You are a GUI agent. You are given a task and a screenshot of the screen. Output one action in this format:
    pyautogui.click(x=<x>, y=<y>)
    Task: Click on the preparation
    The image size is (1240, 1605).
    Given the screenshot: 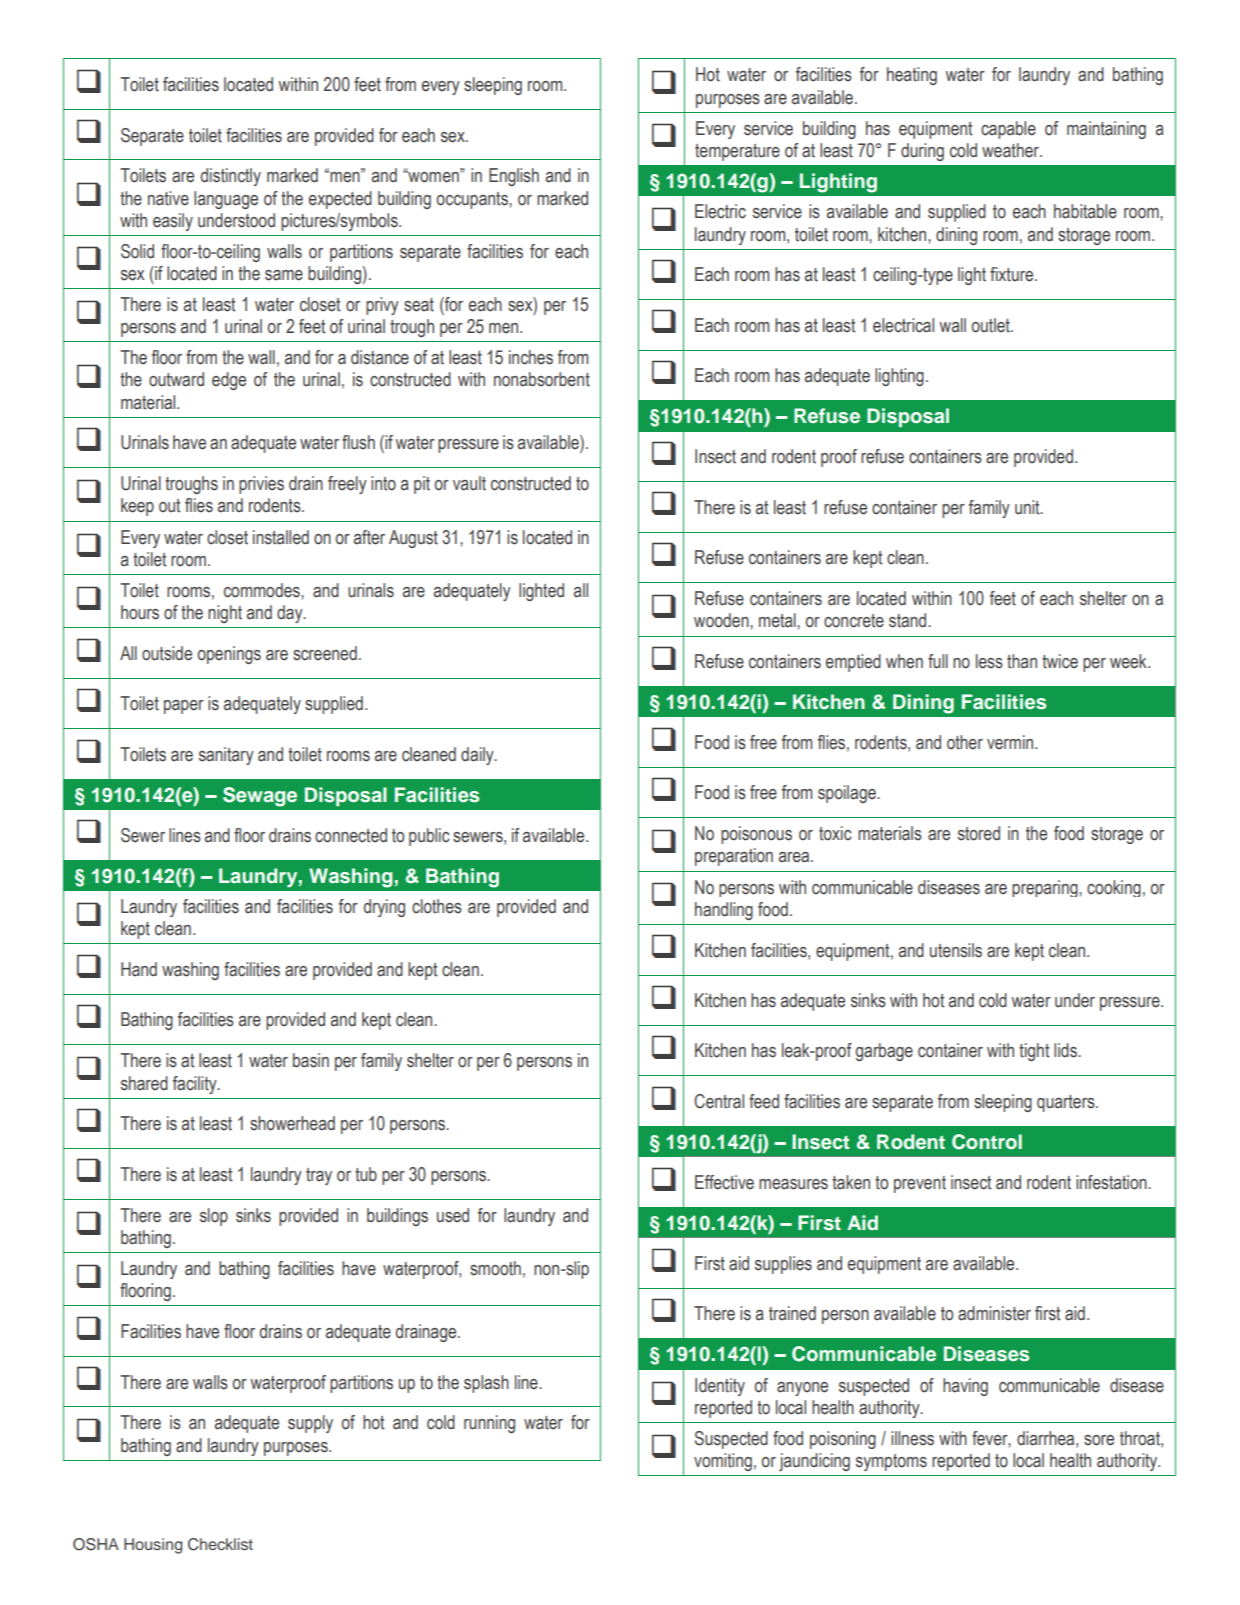 What is the action you would take?
    pyautogui.click(x=734, y=857)
